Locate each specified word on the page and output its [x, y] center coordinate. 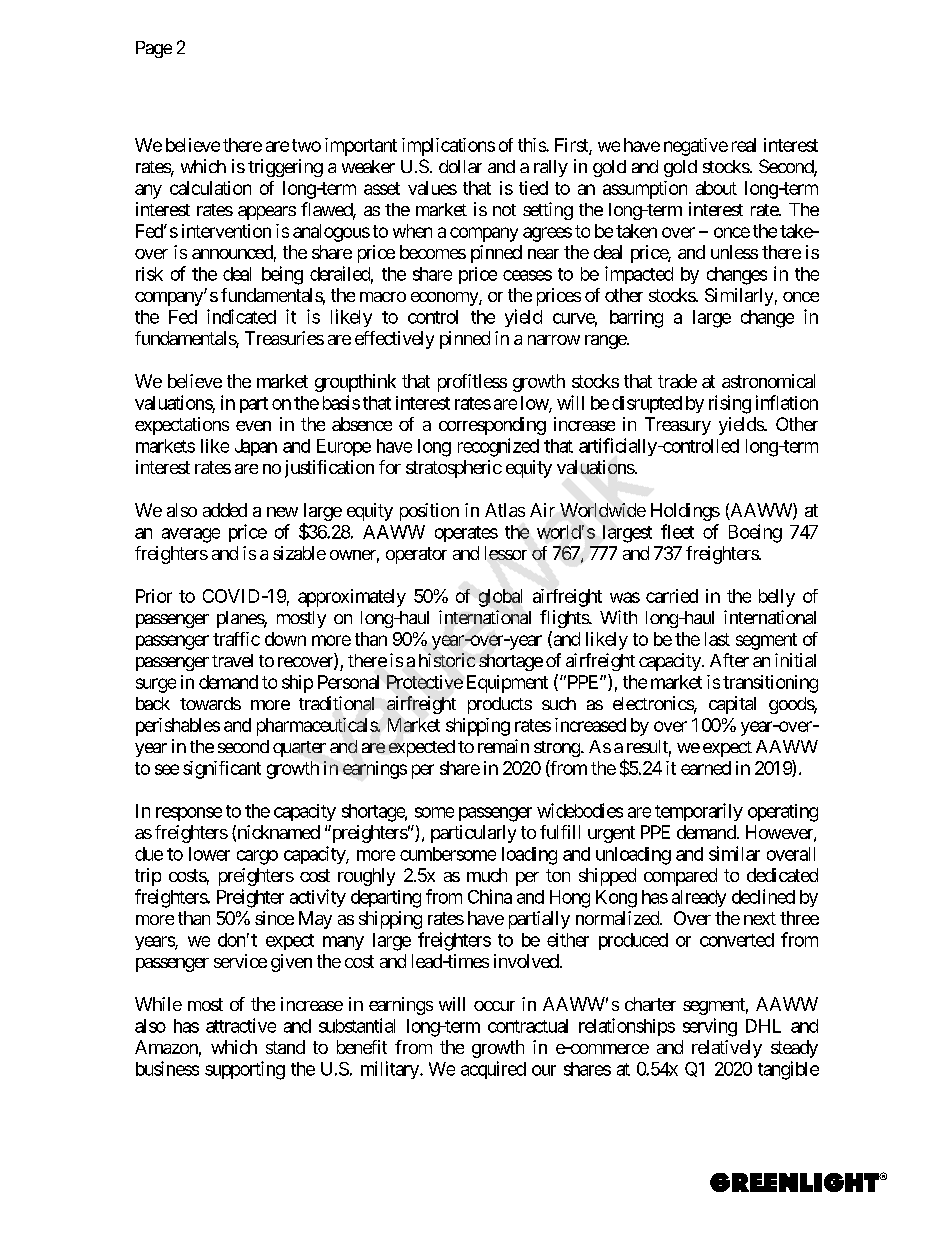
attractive [241, 1025]
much [487, 875]
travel [232, 660]
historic [447, 660]
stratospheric [454, 469]
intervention [226, 231]
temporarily [699, 812]
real [744, 145]
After [729, 660]
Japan [256, 447]
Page [154, 49]
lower [209, 854]
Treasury [678, 426]
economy [445, 299]
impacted [639, 275]
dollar [460, 166]
